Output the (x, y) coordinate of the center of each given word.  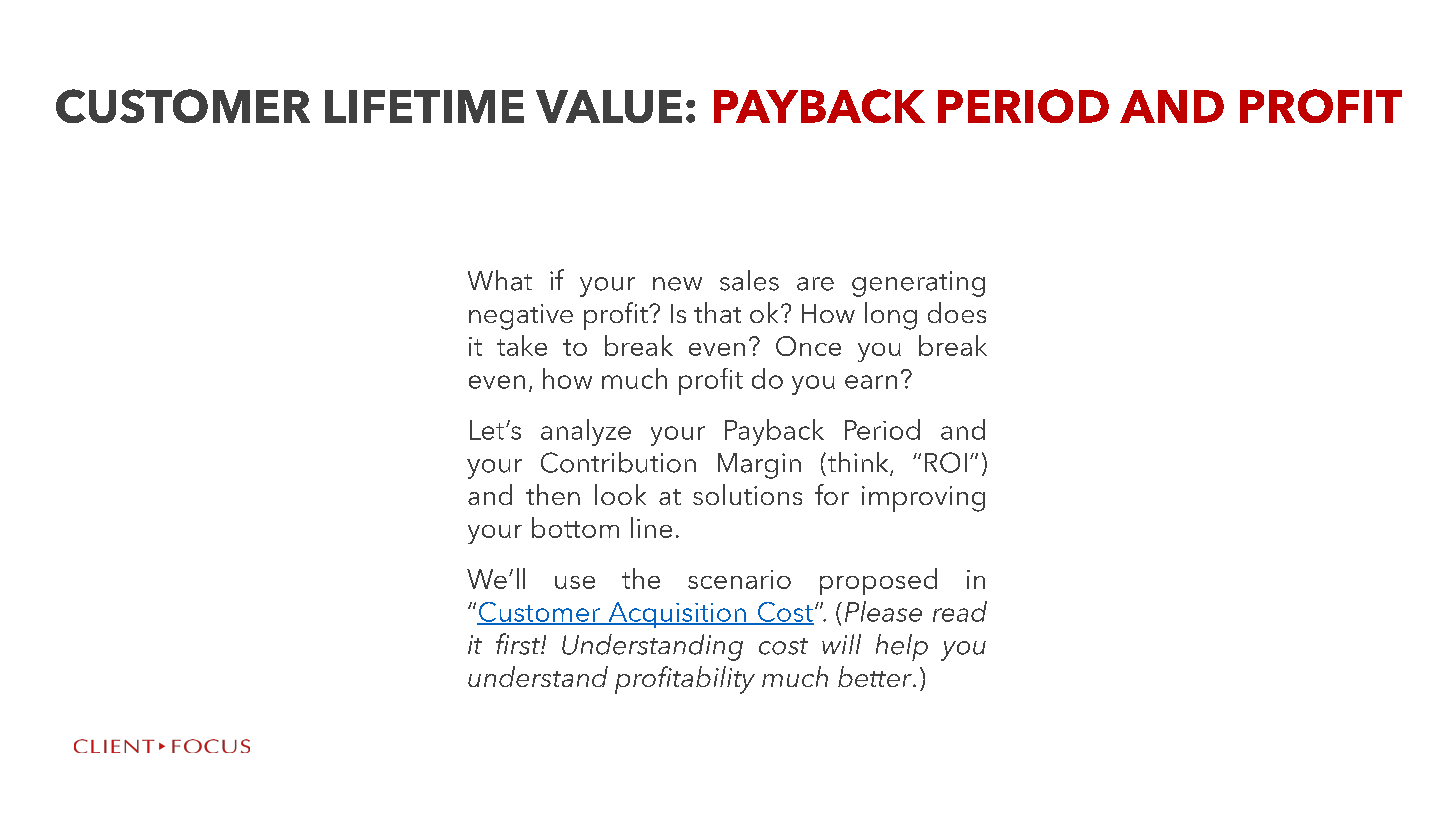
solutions (747, 494)
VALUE (609, 106)
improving (923, 499)
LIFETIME (424, 106)
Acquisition (677, 615)
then (553, 494)
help (902, 647)
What (500, 280)
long (891, 316)
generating (918, 284)
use (575, 582)
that (717, 312)
